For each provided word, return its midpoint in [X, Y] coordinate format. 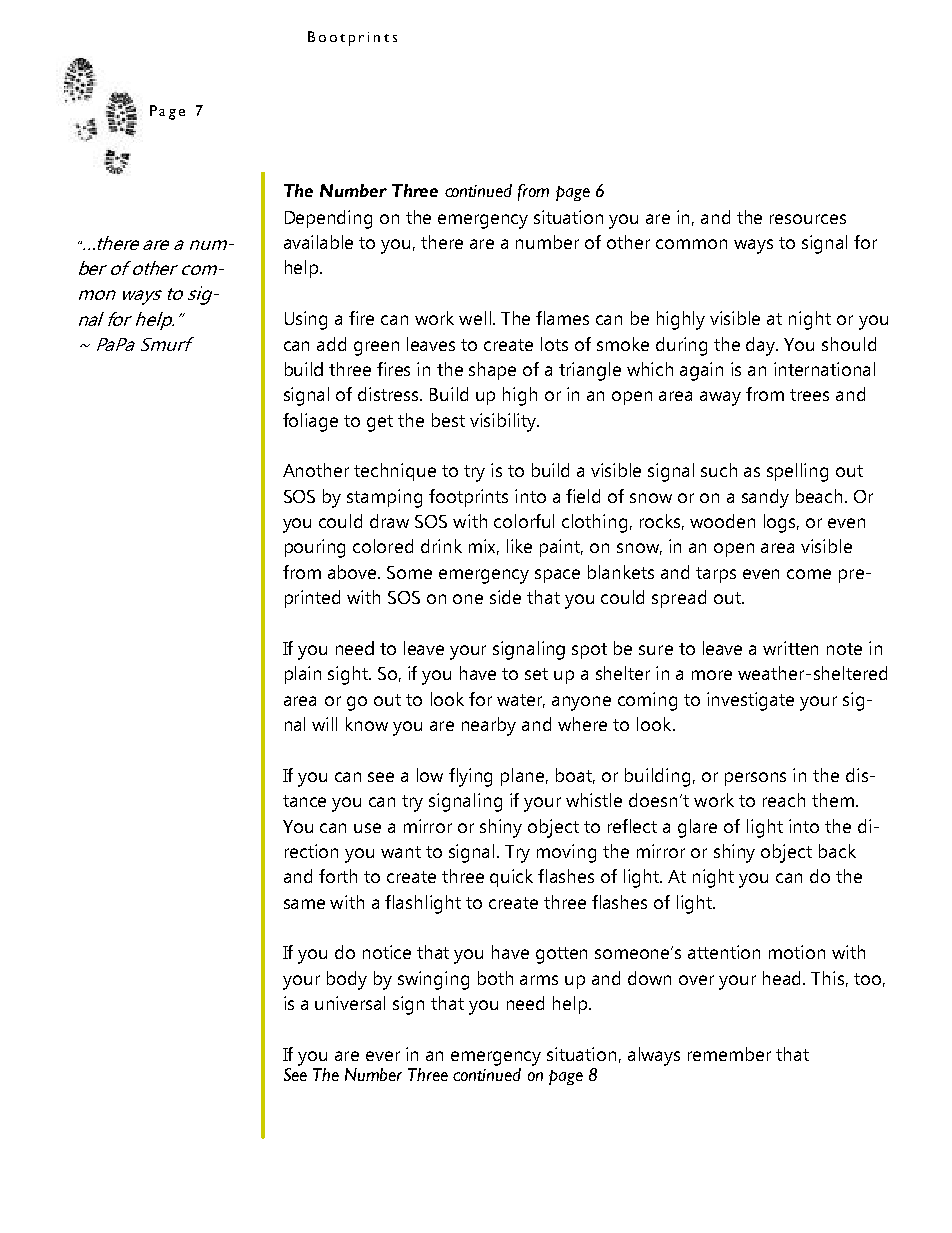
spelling [797, 472]
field [583, 496]
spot [589, 651]
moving [566, 853]
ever [383, 1056]
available [318, 242]
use [367, 828]
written [790, 648]
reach [784, 800]
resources [808, 219]
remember [729, 1054]
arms [539, 980]
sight [349, 675]
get [380, 423]
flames [562, 318]
